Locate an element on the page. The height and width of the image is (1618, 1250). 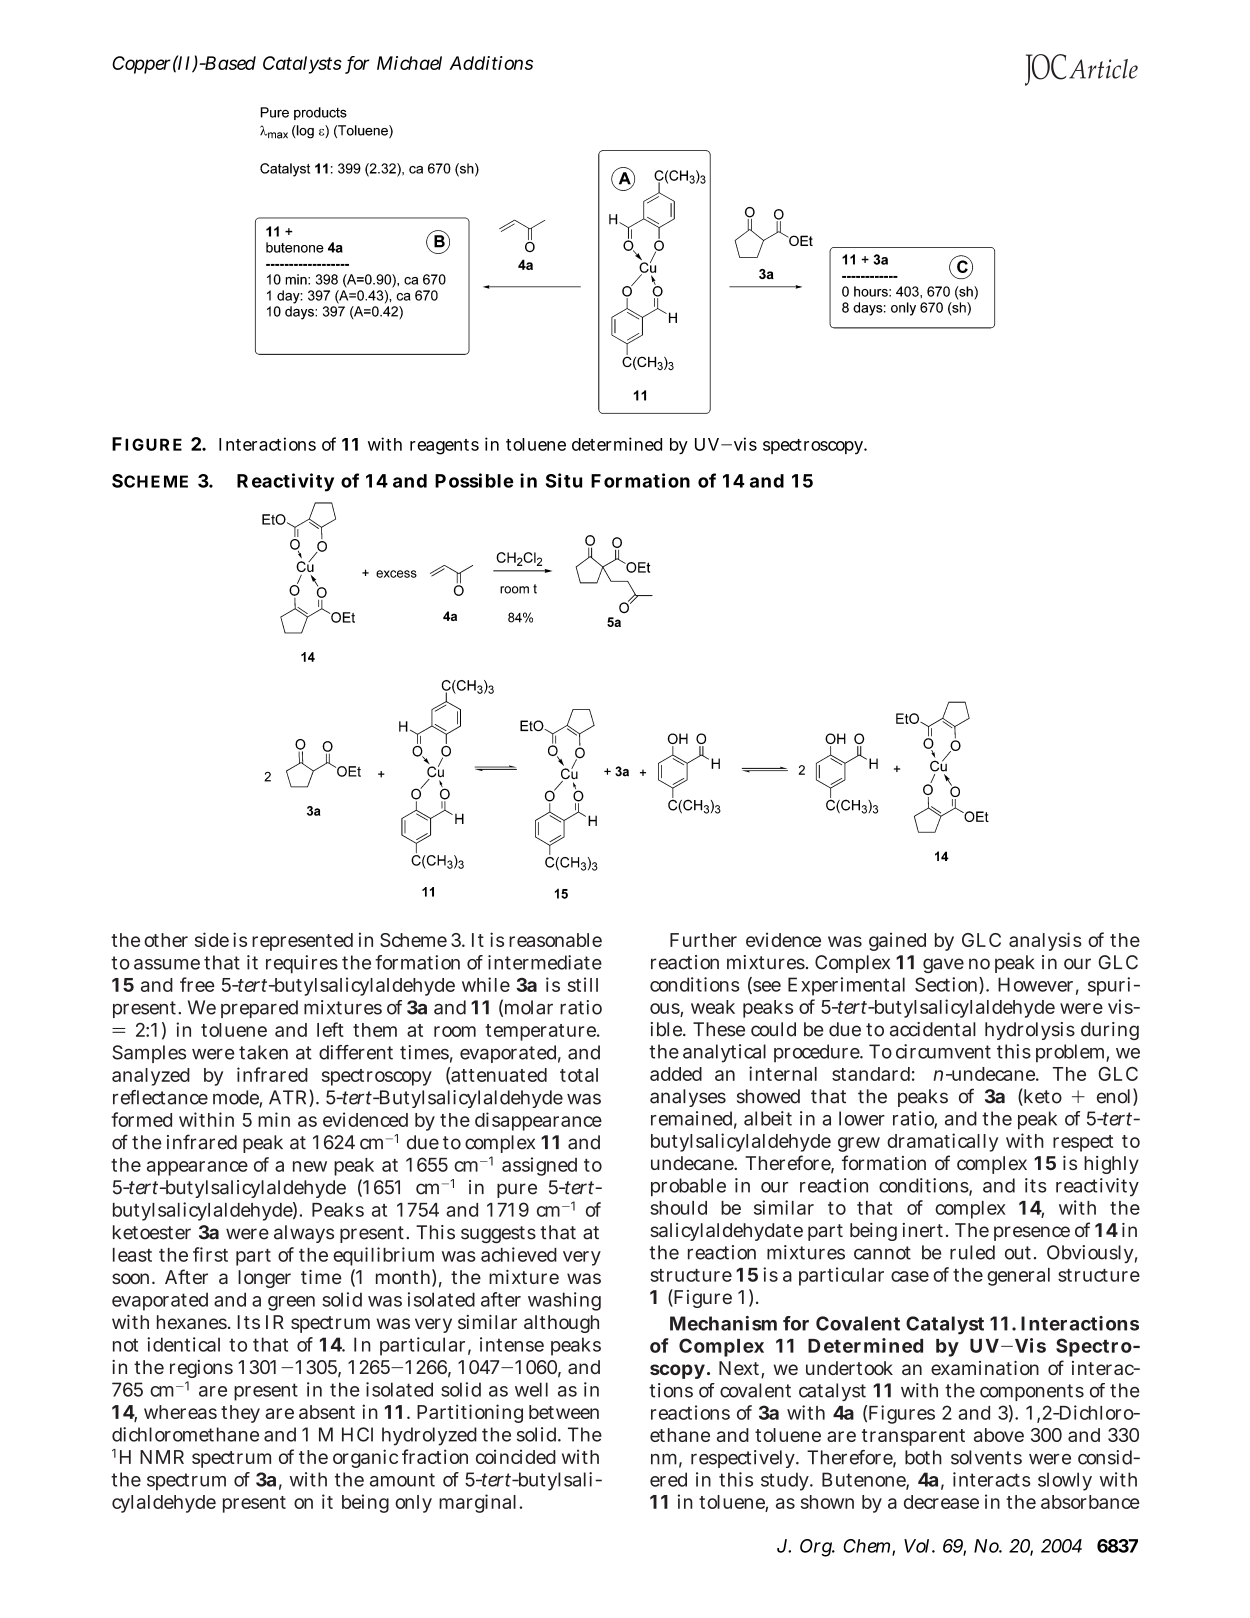
NMR is located at coordinates (162, 1457).
